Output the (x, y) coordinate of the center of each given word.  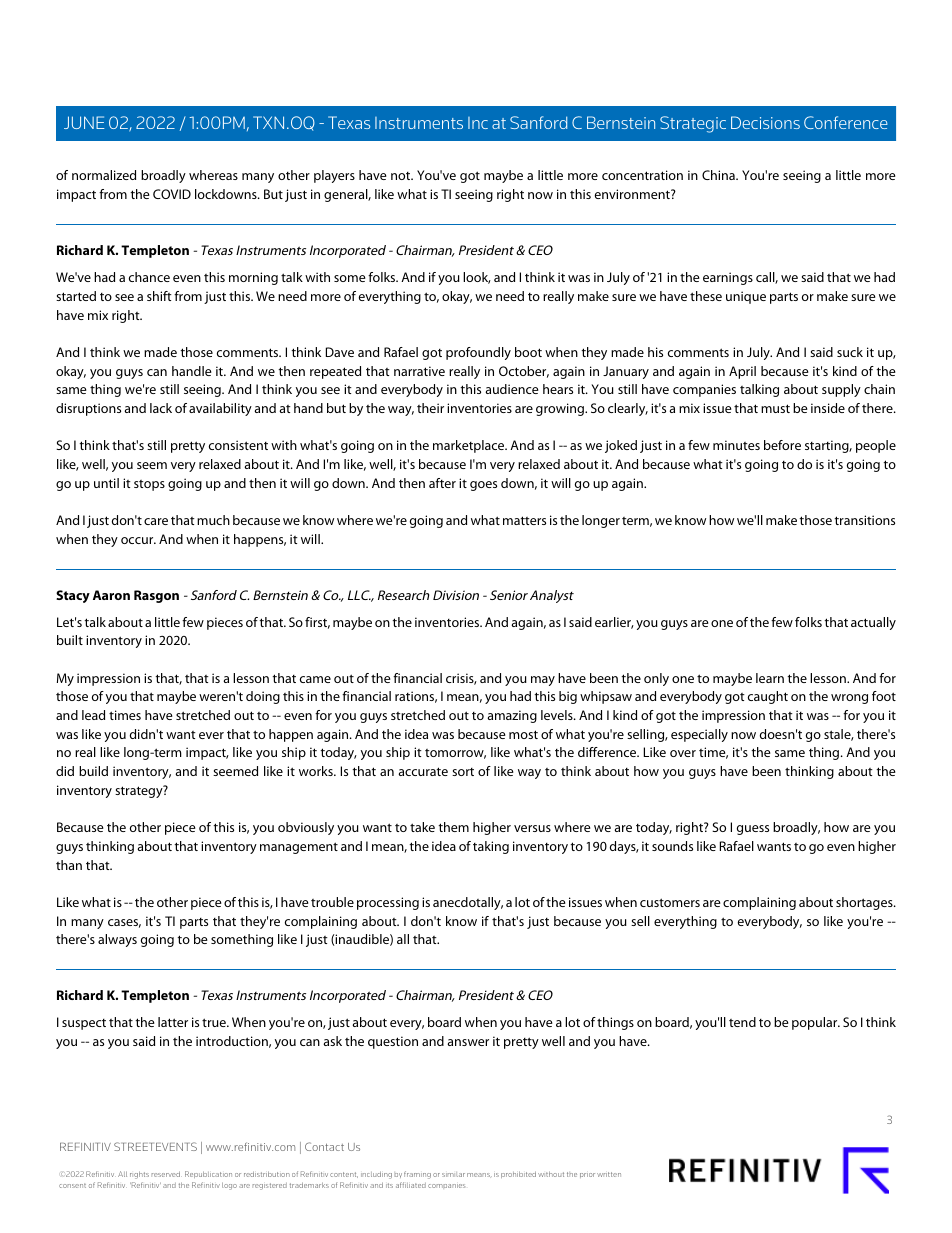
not (402, 176)
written (609, 1174)
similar (453, 1174)
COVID (172, 194)
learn (770, 678)
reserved (166, 1174)
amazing (512, 716)
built (70, 640)
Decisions (765, 122)
